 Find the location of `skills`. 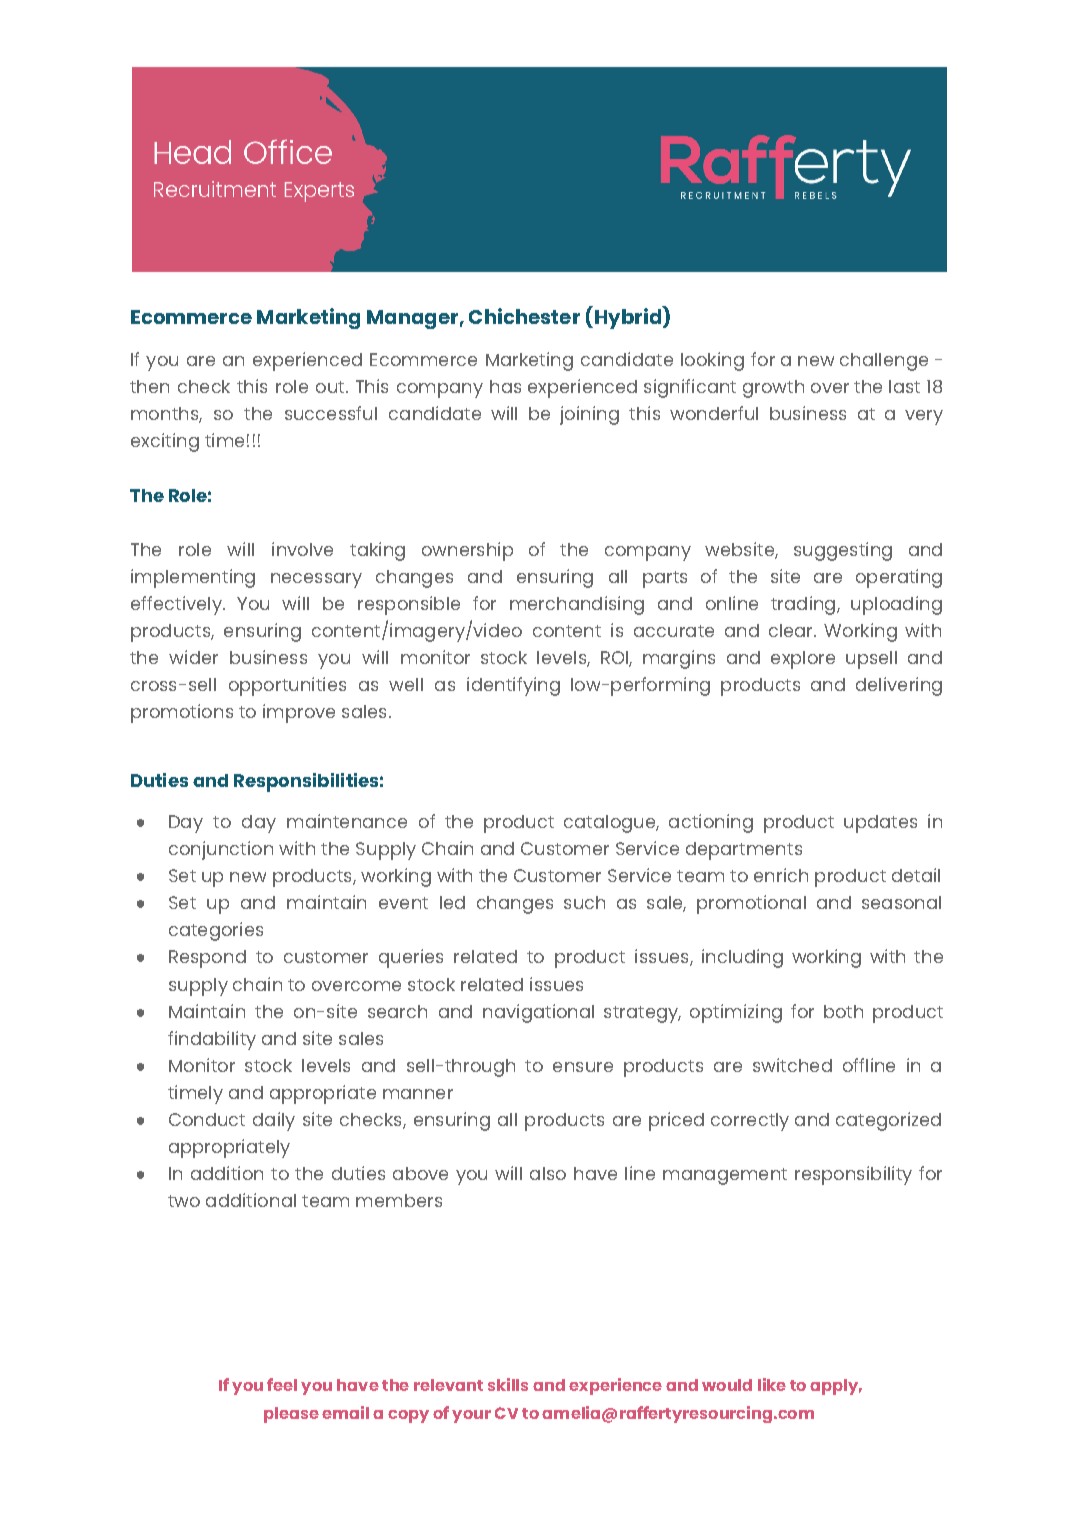

skills is located at coordinates (508, 1384).
